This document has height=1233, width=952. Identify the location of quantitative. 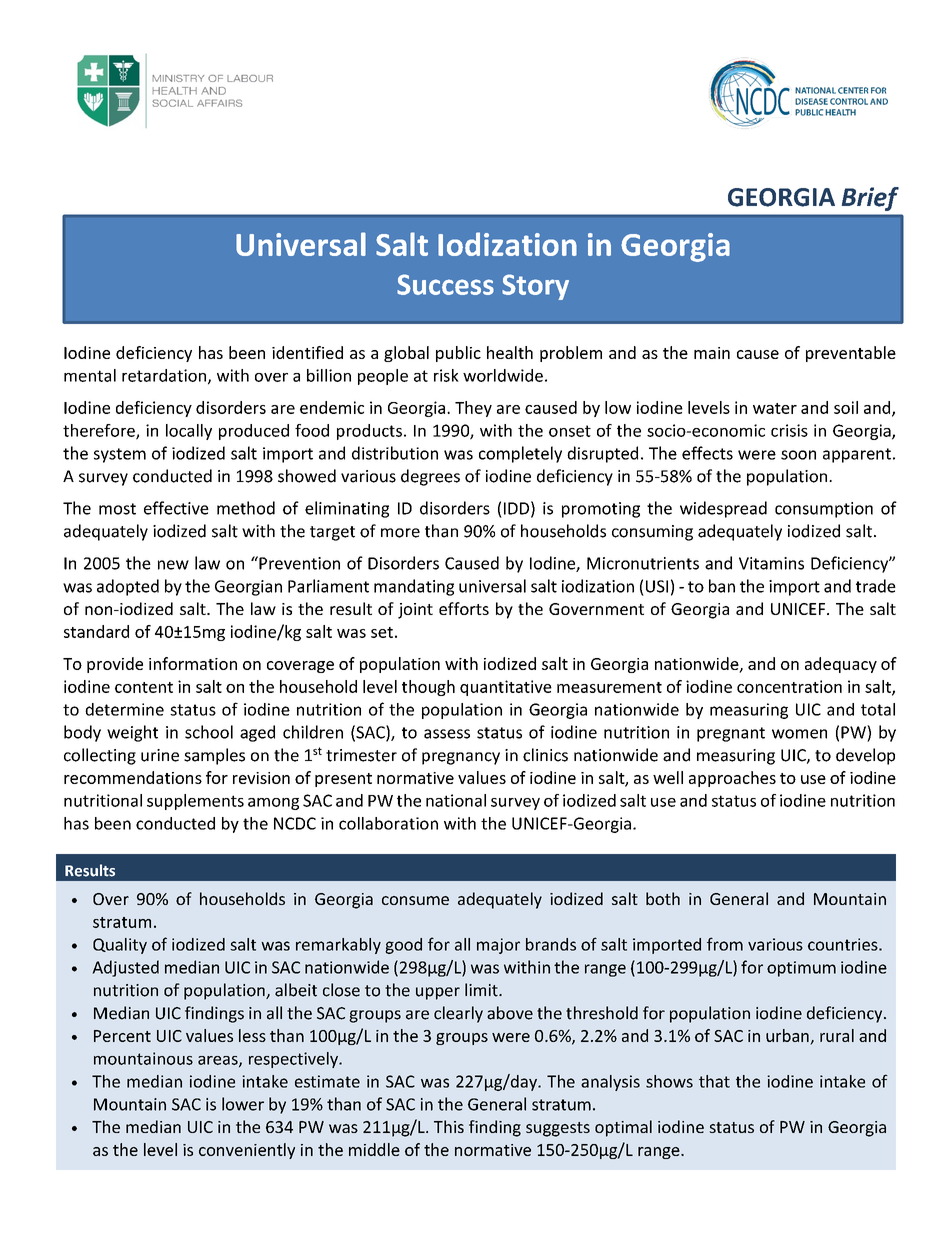
(506, 688).
